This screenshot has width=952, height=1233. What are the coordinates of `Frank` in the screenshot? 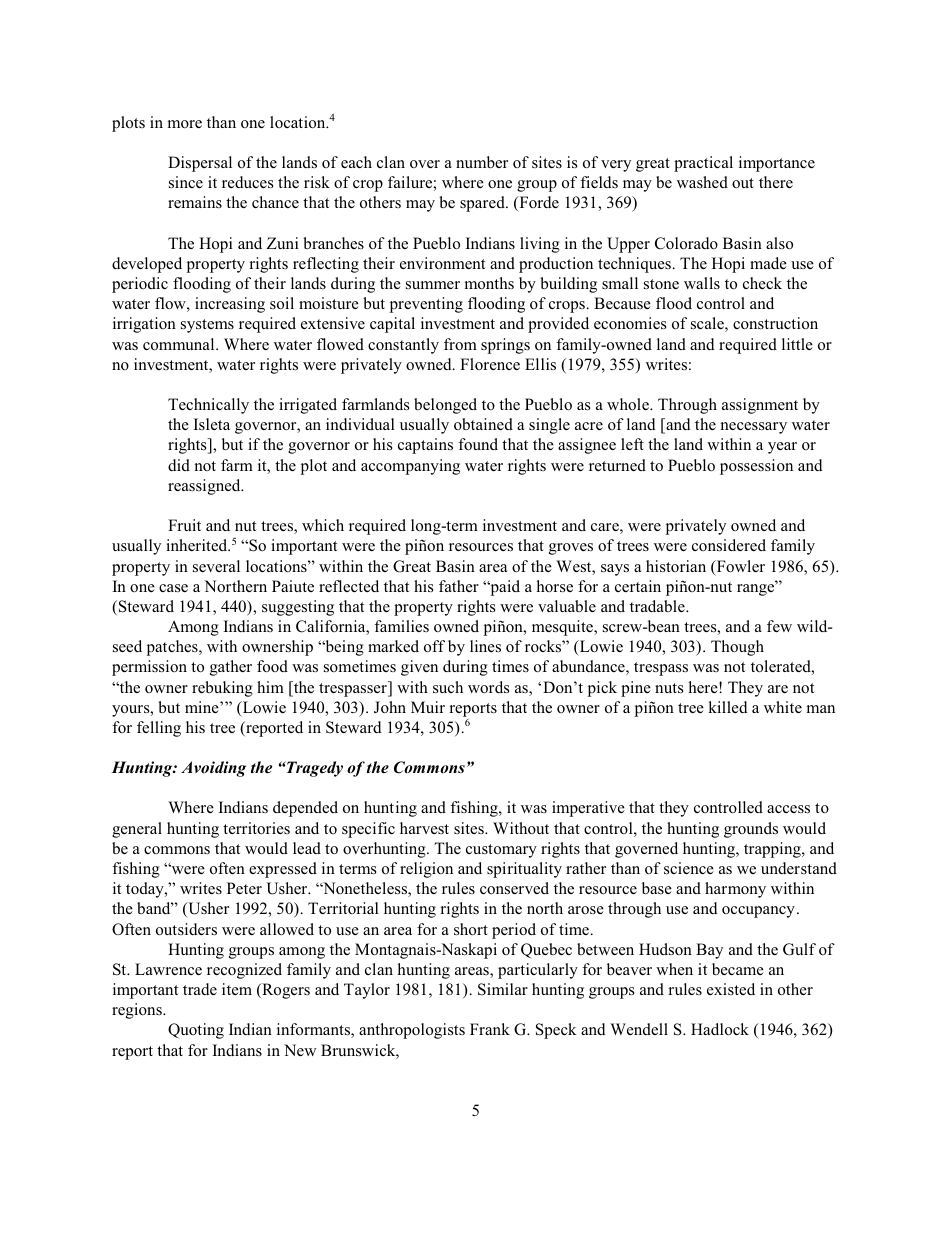 It's located at (490, 1029).
